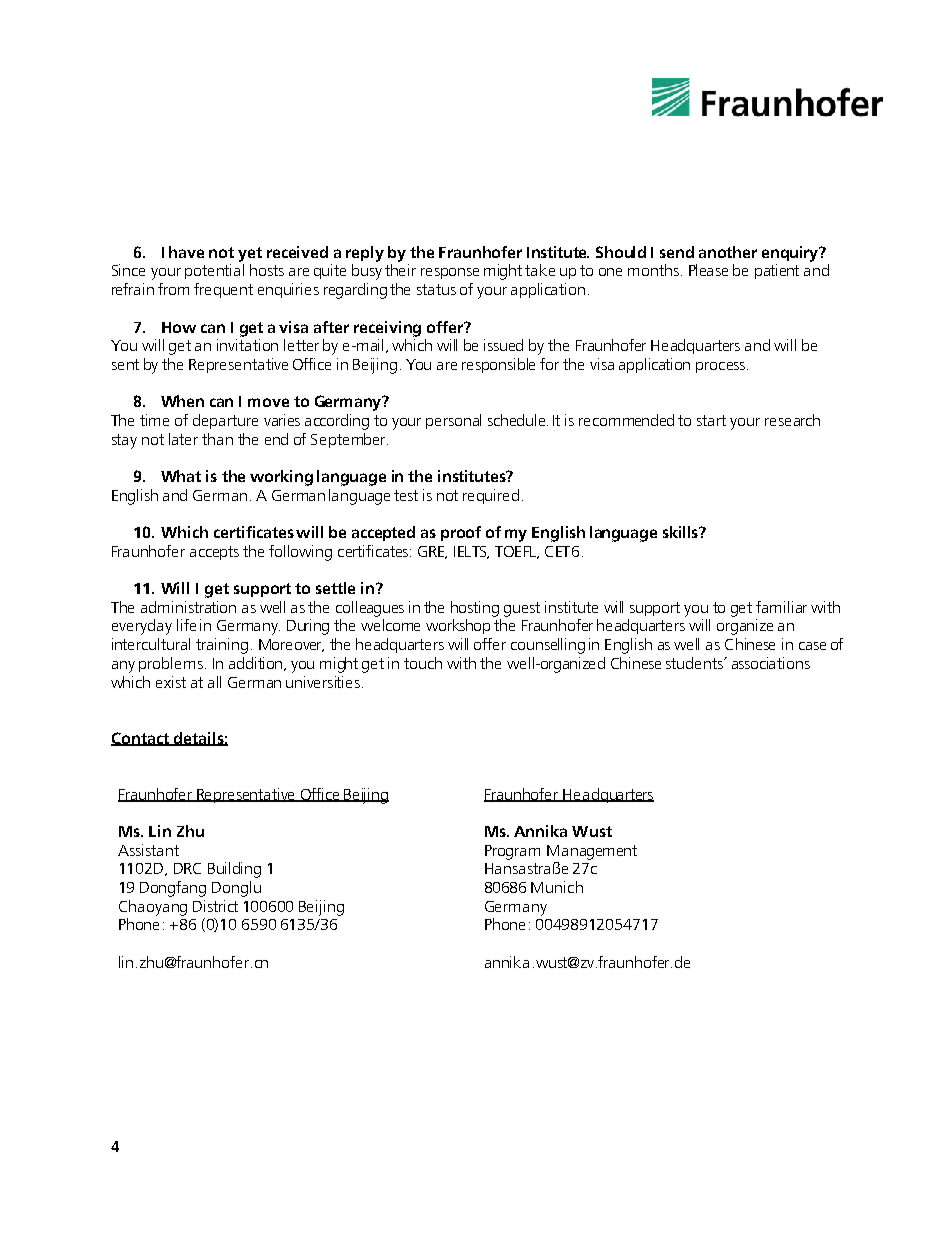 This screenshot has height=1233, width=952. I want to click on When, so click(182, 401).
